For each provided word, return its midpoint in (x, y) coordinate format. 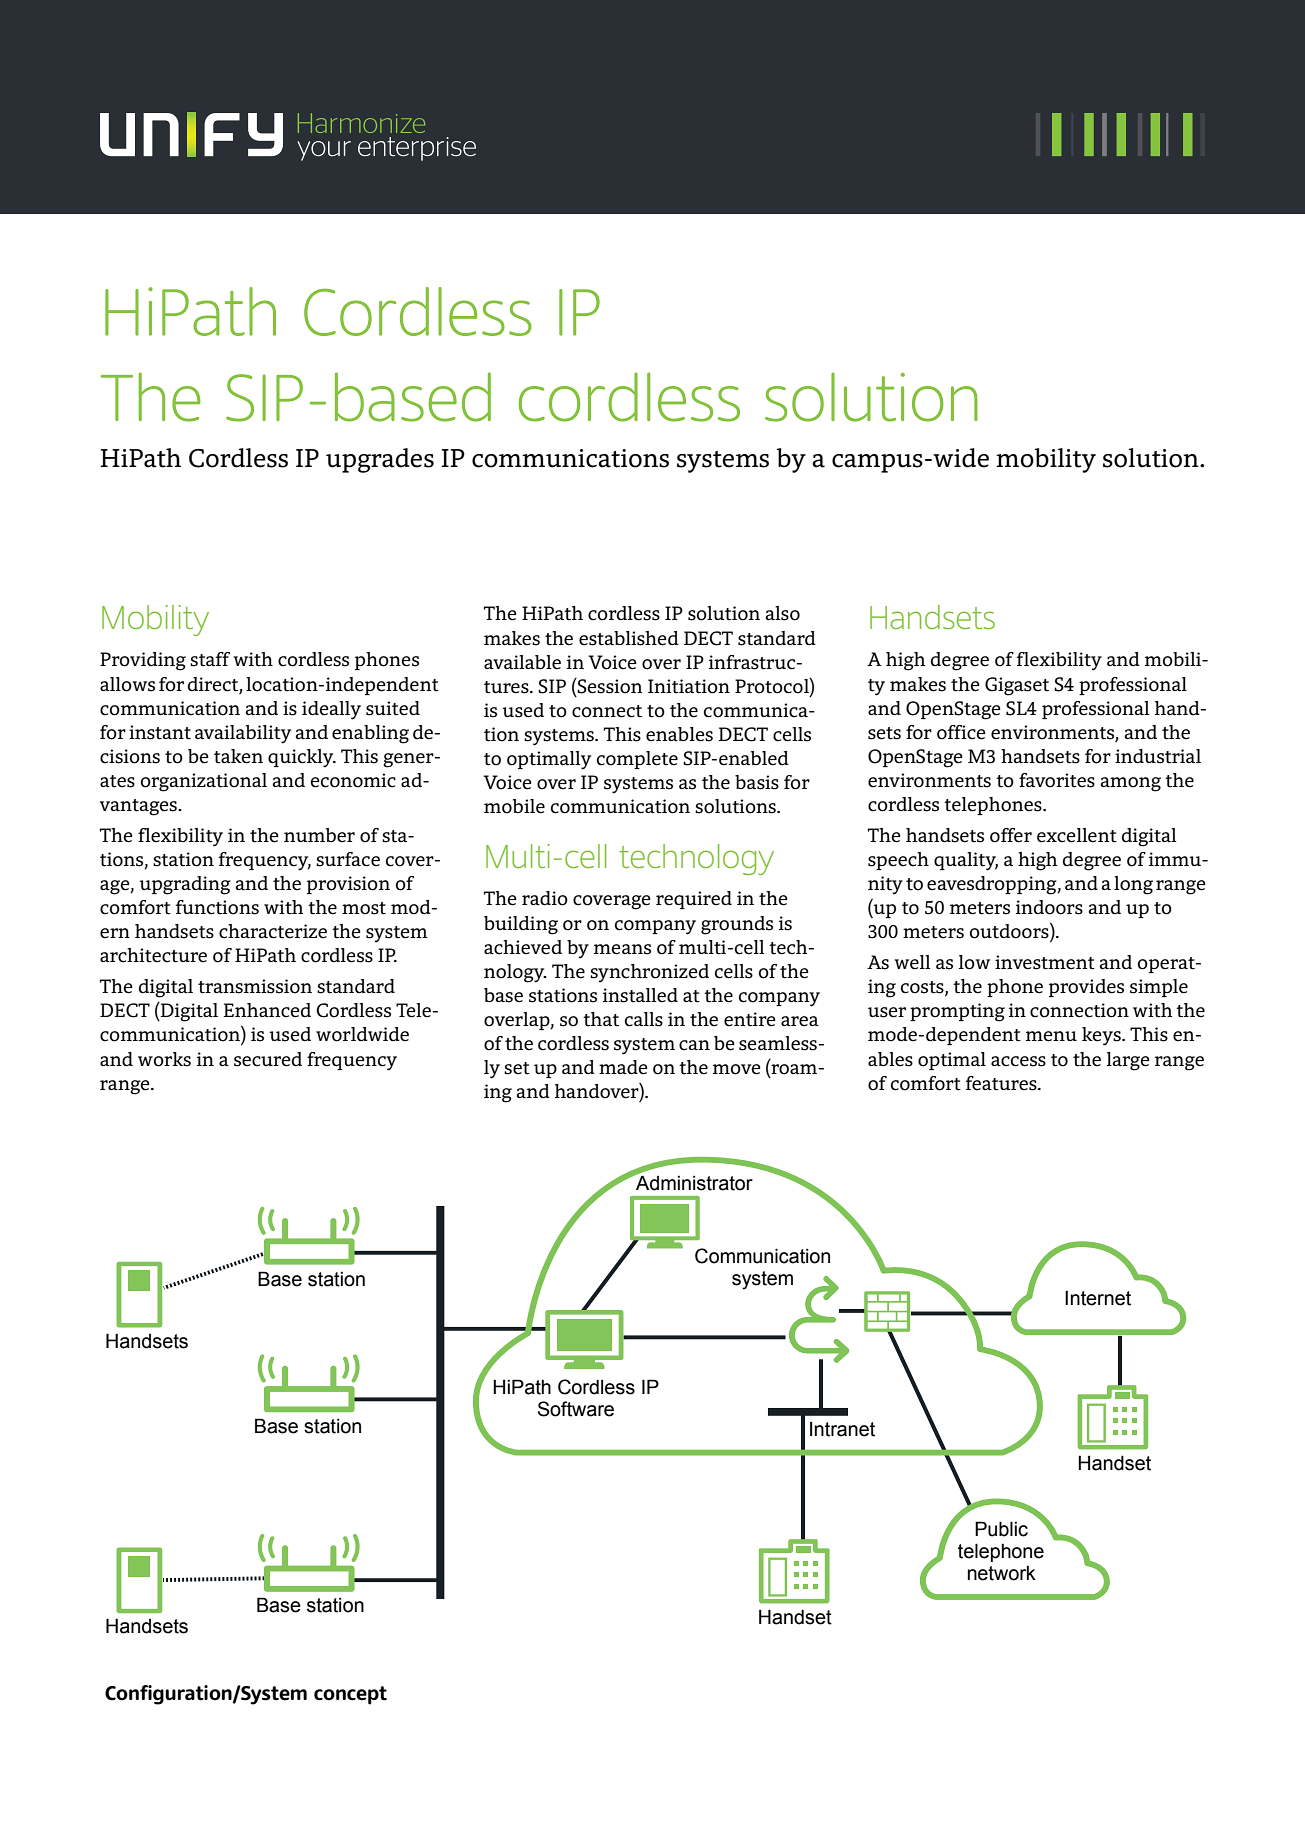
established (629, 638)
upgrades (380, 460)
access (1018, 1061)
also (783, 613)
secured (268, 1059)
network (1002, 1573)
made (623, 1067)
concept (350, 1695)
